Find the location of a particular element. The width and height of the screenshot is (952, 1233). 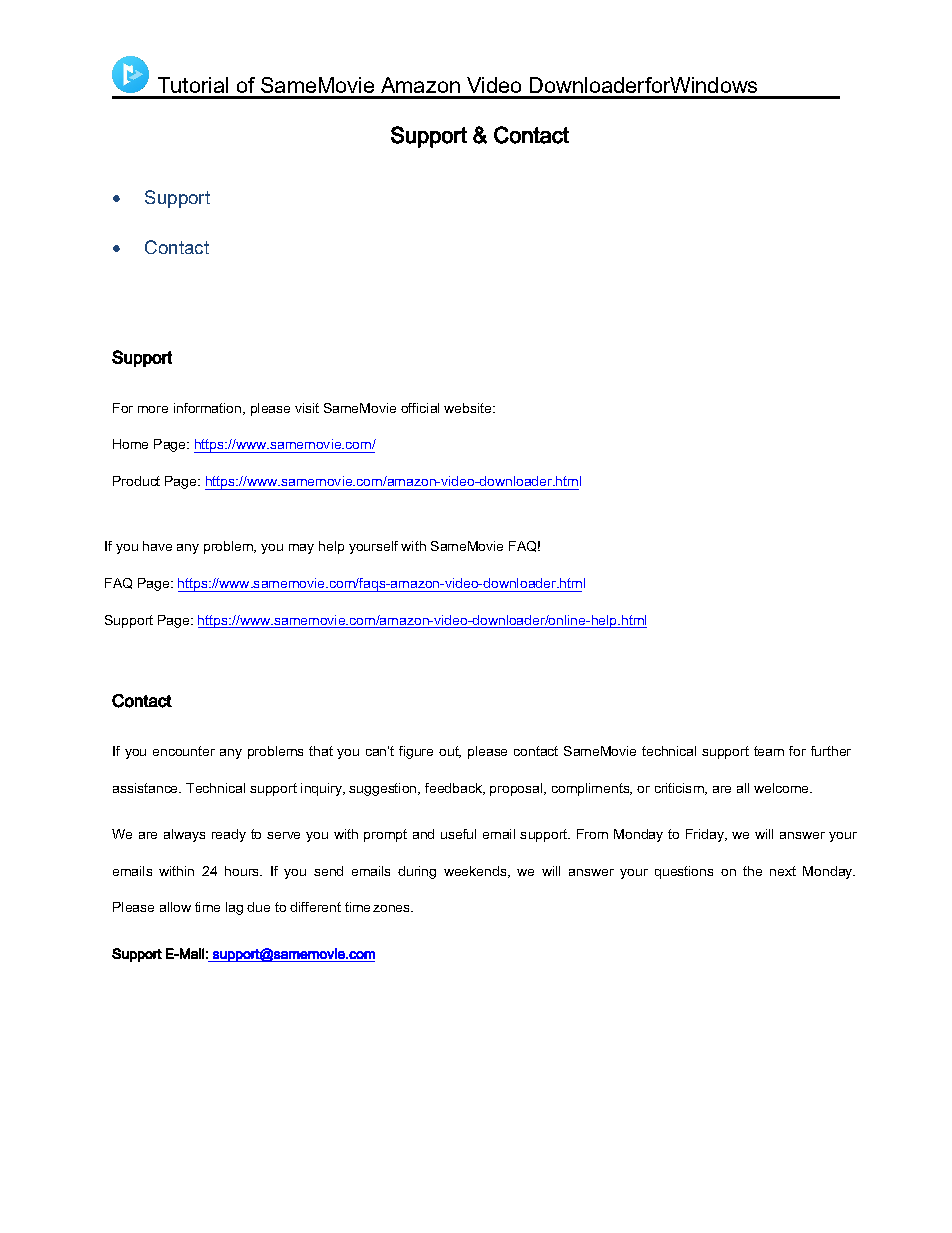

lag is located at coordinates (234, 908).
